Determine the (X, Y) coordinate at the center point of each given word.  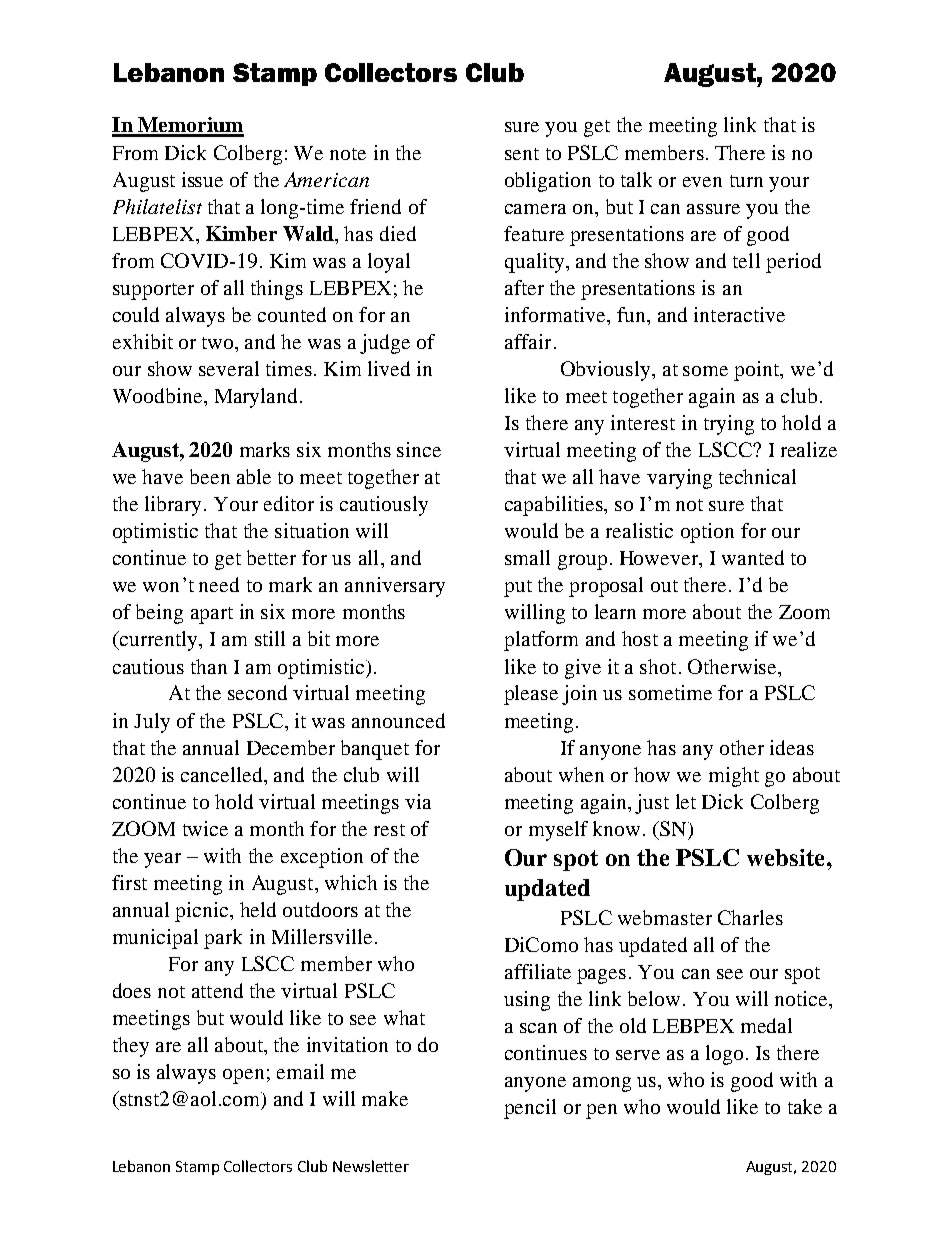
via (418, 801)
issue (202, 179)
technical (757, 476)
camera (535, 209)
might (734, 777)
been (210, 476)
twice (205, 828)
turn (746, 181)
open (243, 1076)
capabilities (555, 506)
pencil (530, 1109)
